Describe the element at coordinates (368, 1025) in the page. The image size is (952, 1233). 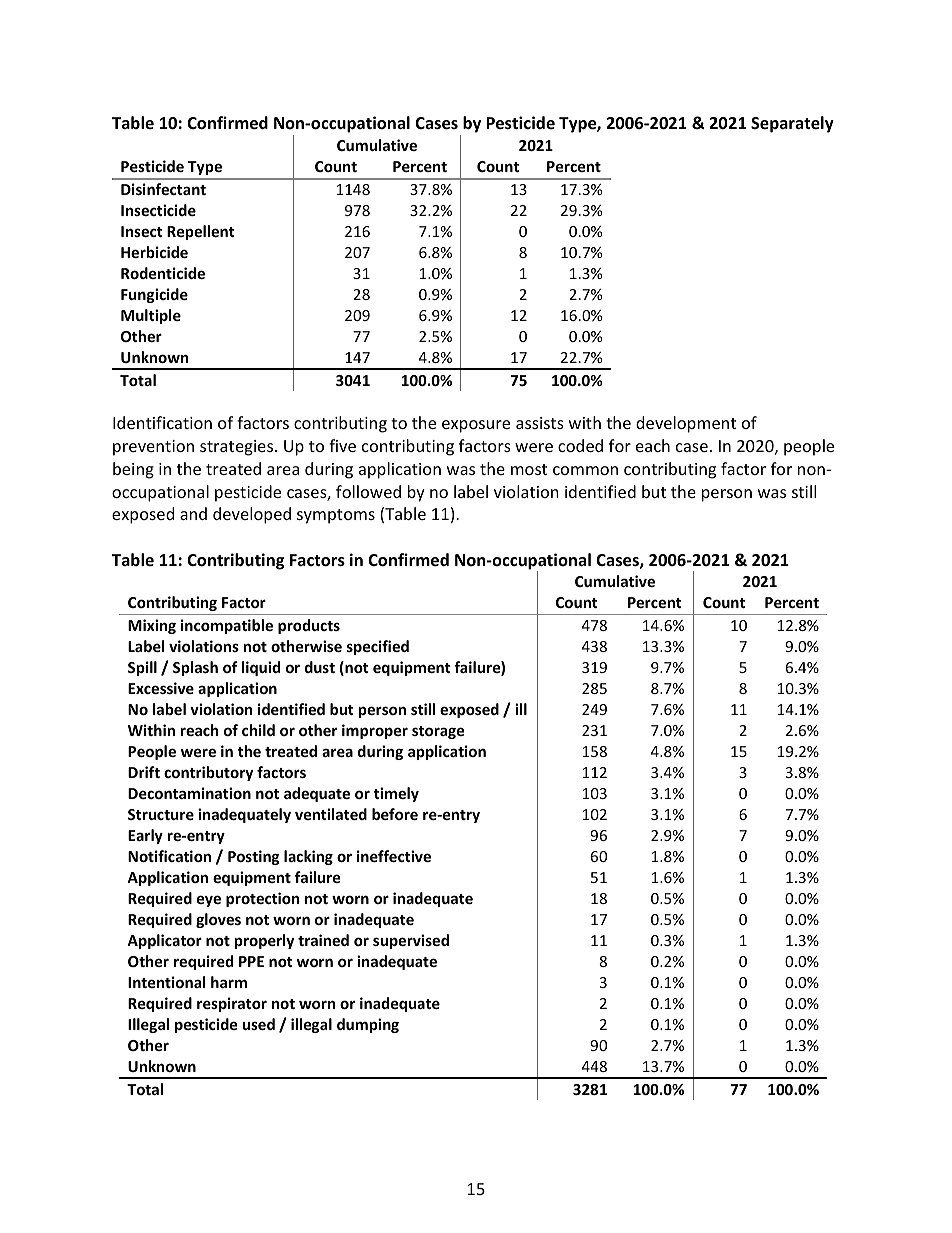
I see `dumping` at that location.
